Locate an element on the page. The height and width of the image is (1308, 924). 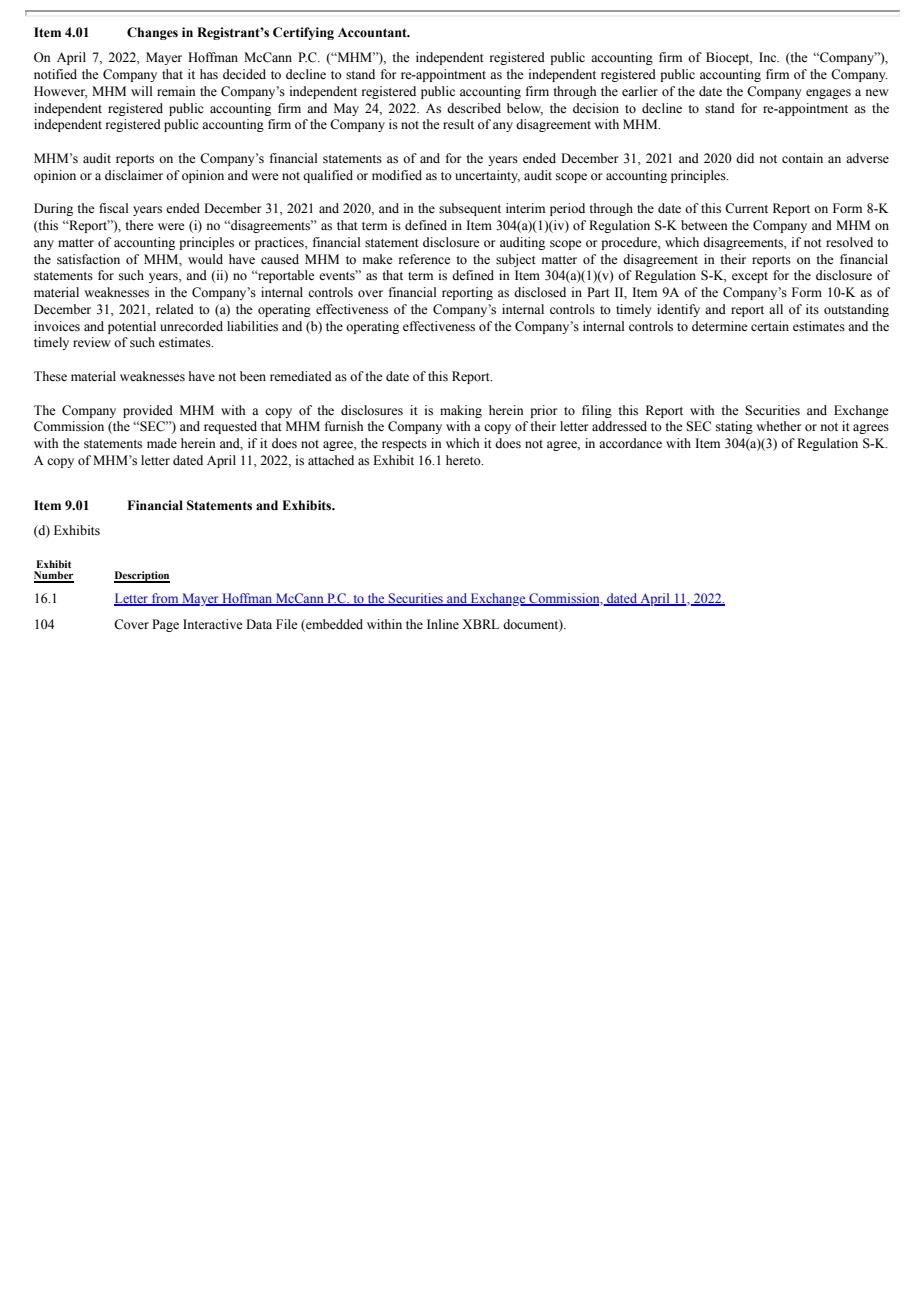
from is located at coordinates (165, 599).
